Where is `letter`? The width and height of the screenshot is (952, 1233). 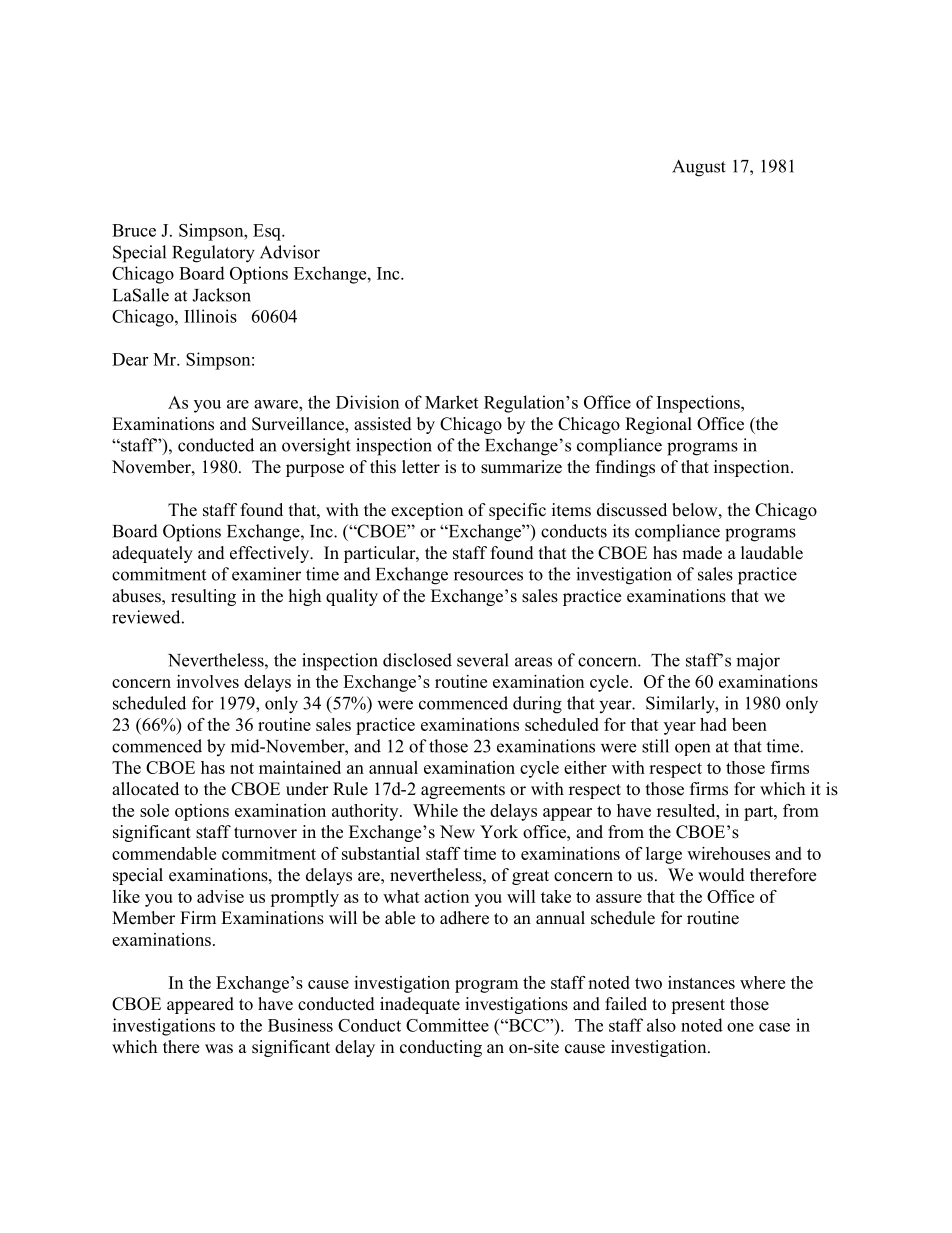
letter is located at coordinates (421, 467).
